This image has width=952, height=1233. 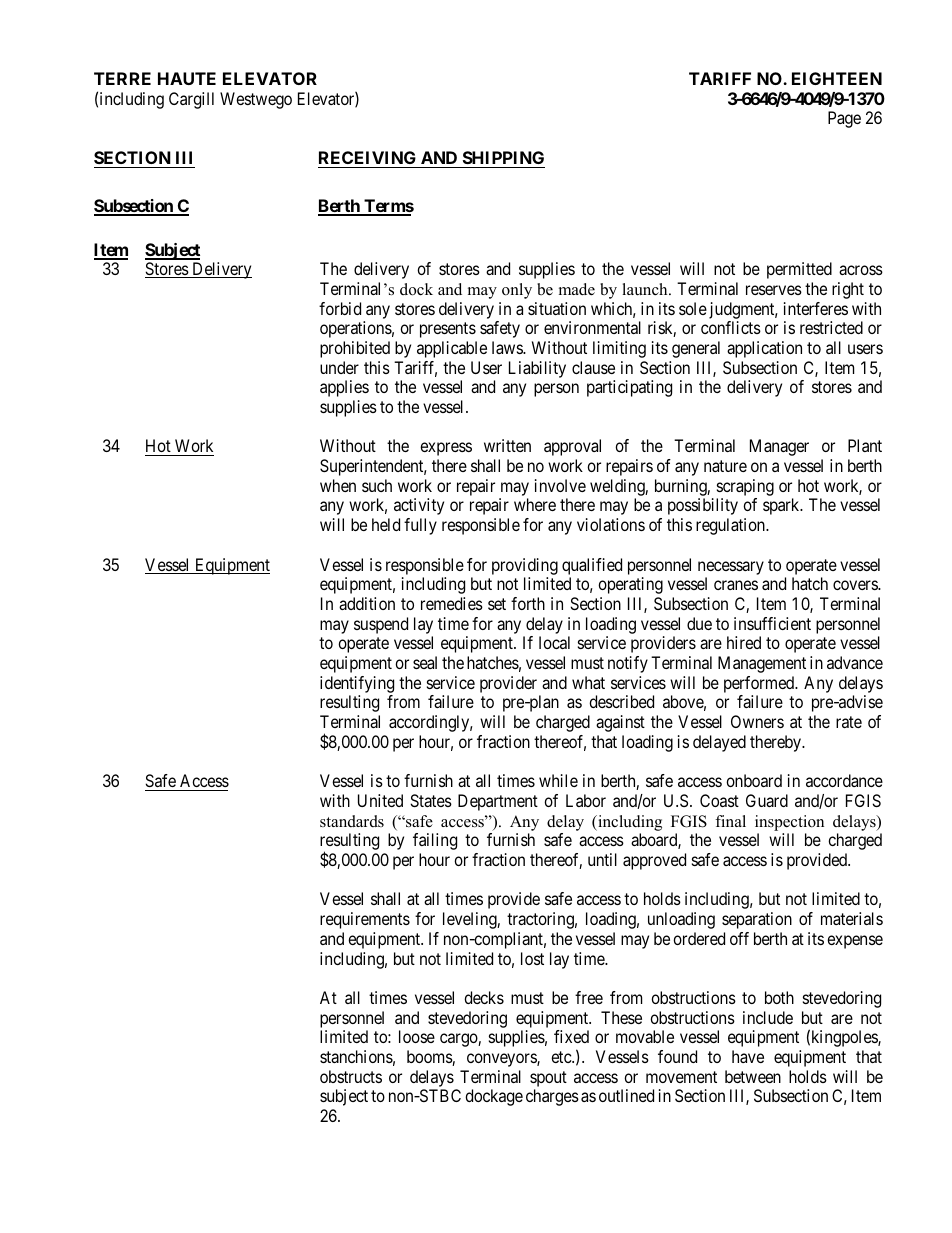 I want to click on obstructs, so click(x=351, y=1076).
